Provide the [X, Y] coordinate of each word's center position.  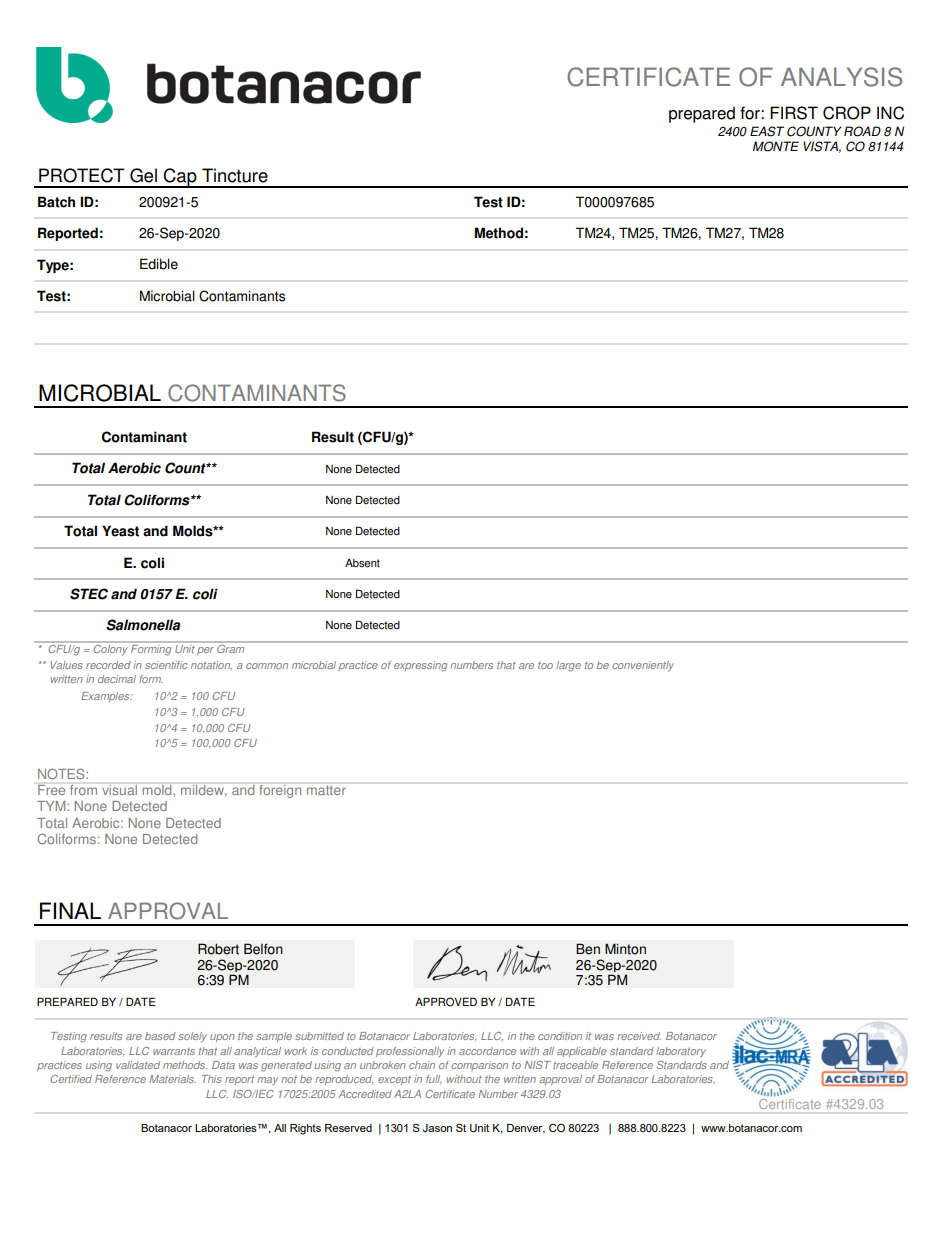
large [568, 666]
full [433, 1079]
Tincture [235, 175]
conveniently [643, 666]
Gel [143, 175]
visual [119, 790]
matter [326, 790]
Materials [172, 1079]
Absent [362, 563]
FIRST [794, 113]
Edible [159, 264]
